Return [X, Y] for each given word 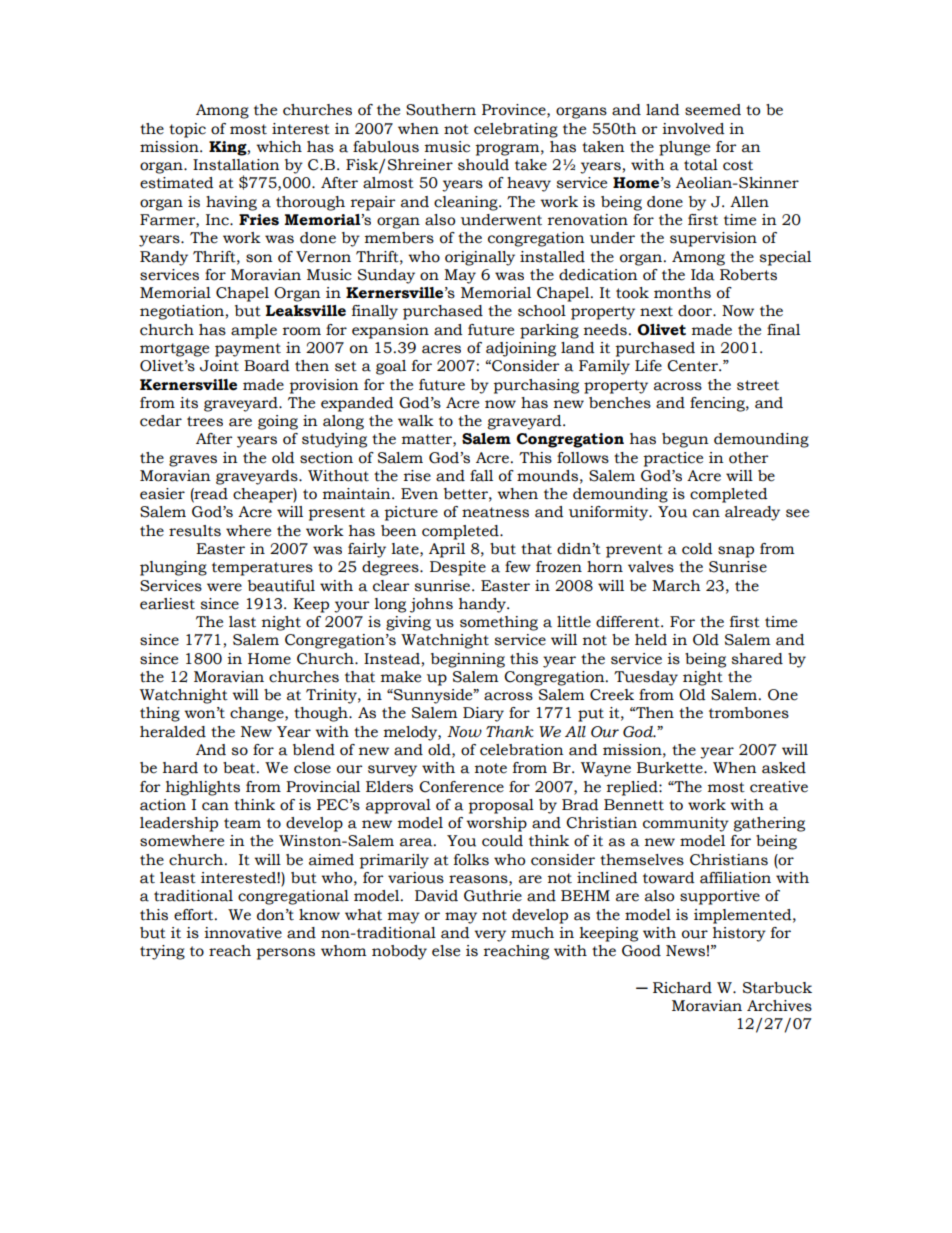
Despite [458, 568]
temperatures [262, 569]
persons [285, 954]
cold [697, 549]
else [446, 951]
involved [693, 129]
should [483, 165]
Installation [236, 165]
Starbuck [777, 988]
